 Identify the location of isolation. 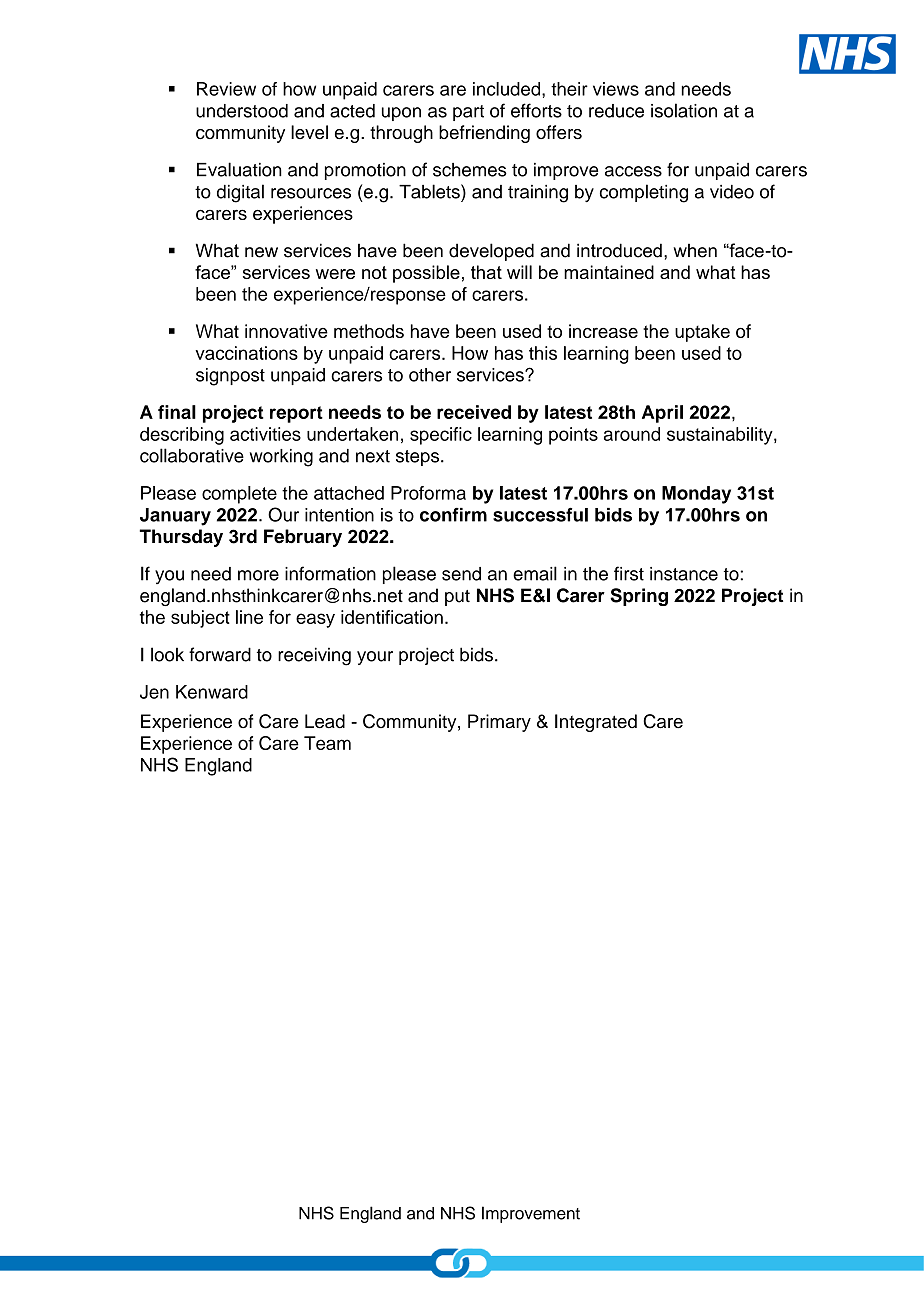
(684, 110).
